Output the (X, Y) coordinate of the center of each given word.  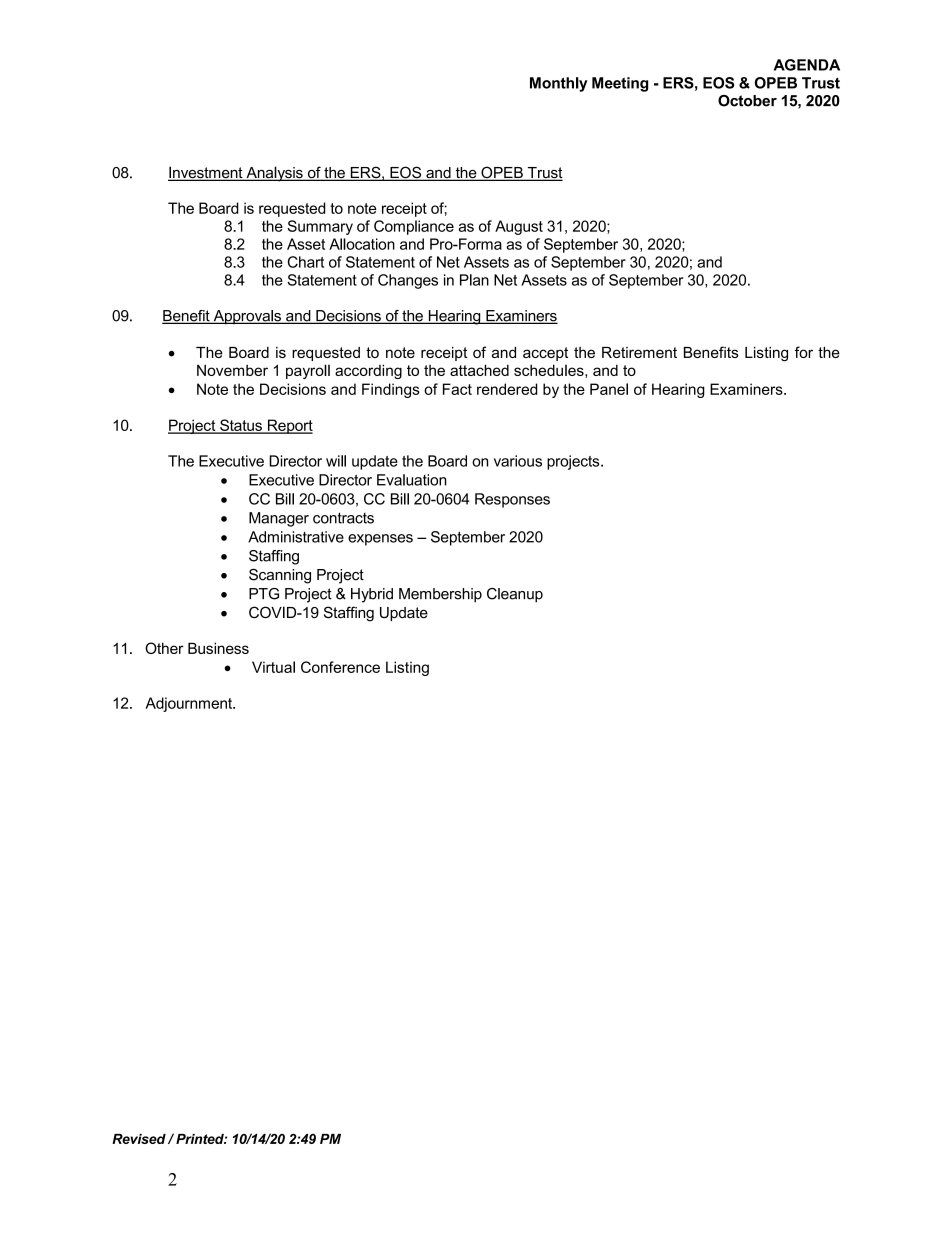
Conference (340, 667)
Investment (206, 173)
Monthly (559, 84)
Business (218, 648)
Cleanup (515, 595)
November (232, 370)
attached (479, 370)
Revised (139, 1139)
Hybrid (372, 595)
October (747, 101)
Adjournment (190, 704)
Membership (440, 595)
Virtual (273, 667)
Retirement (639, 352)
